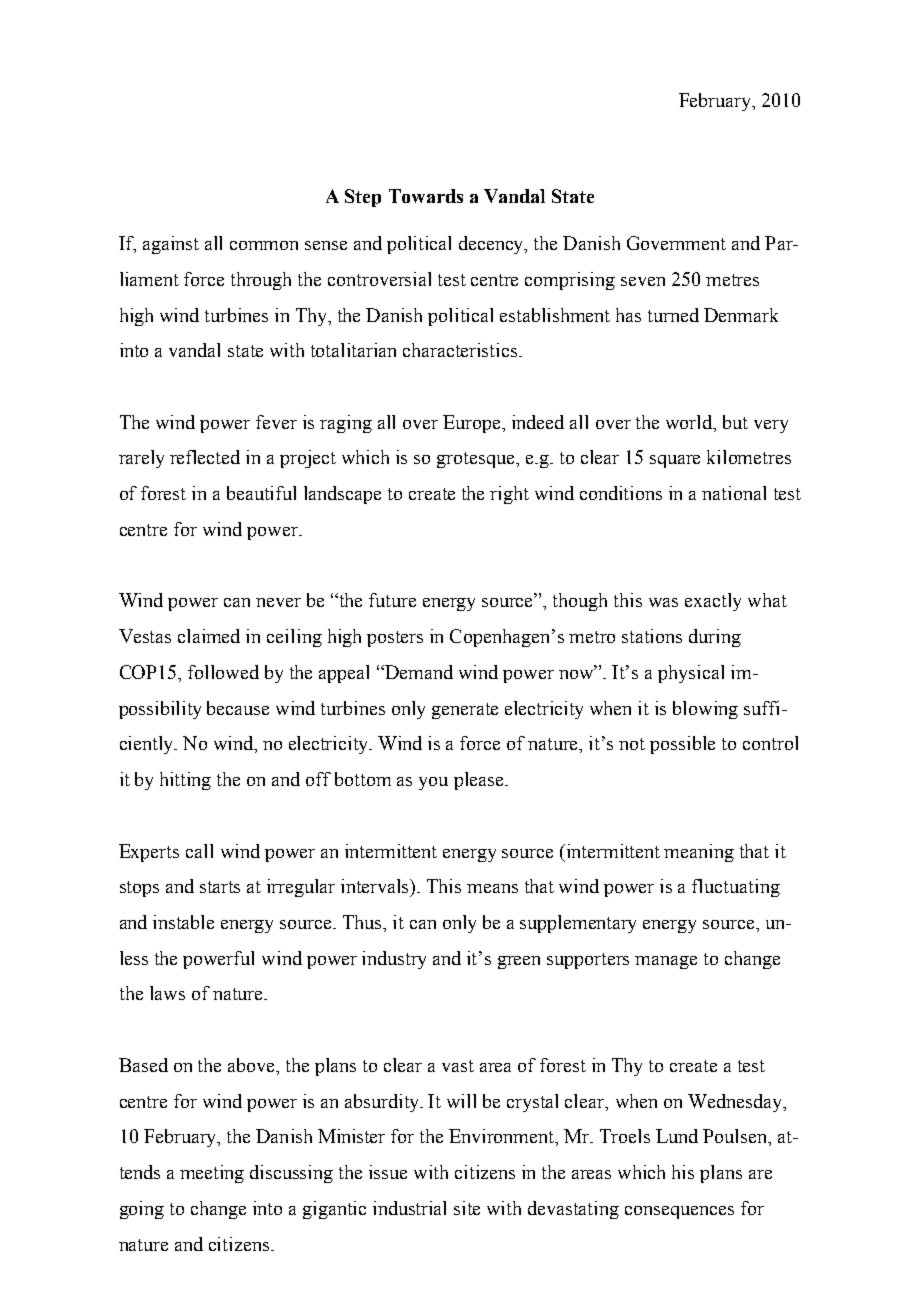 The height and width of the screenshot is (1308, 924). Describe the element at coordinates (509, 495) in the screenshot. I see `right` at that location.
